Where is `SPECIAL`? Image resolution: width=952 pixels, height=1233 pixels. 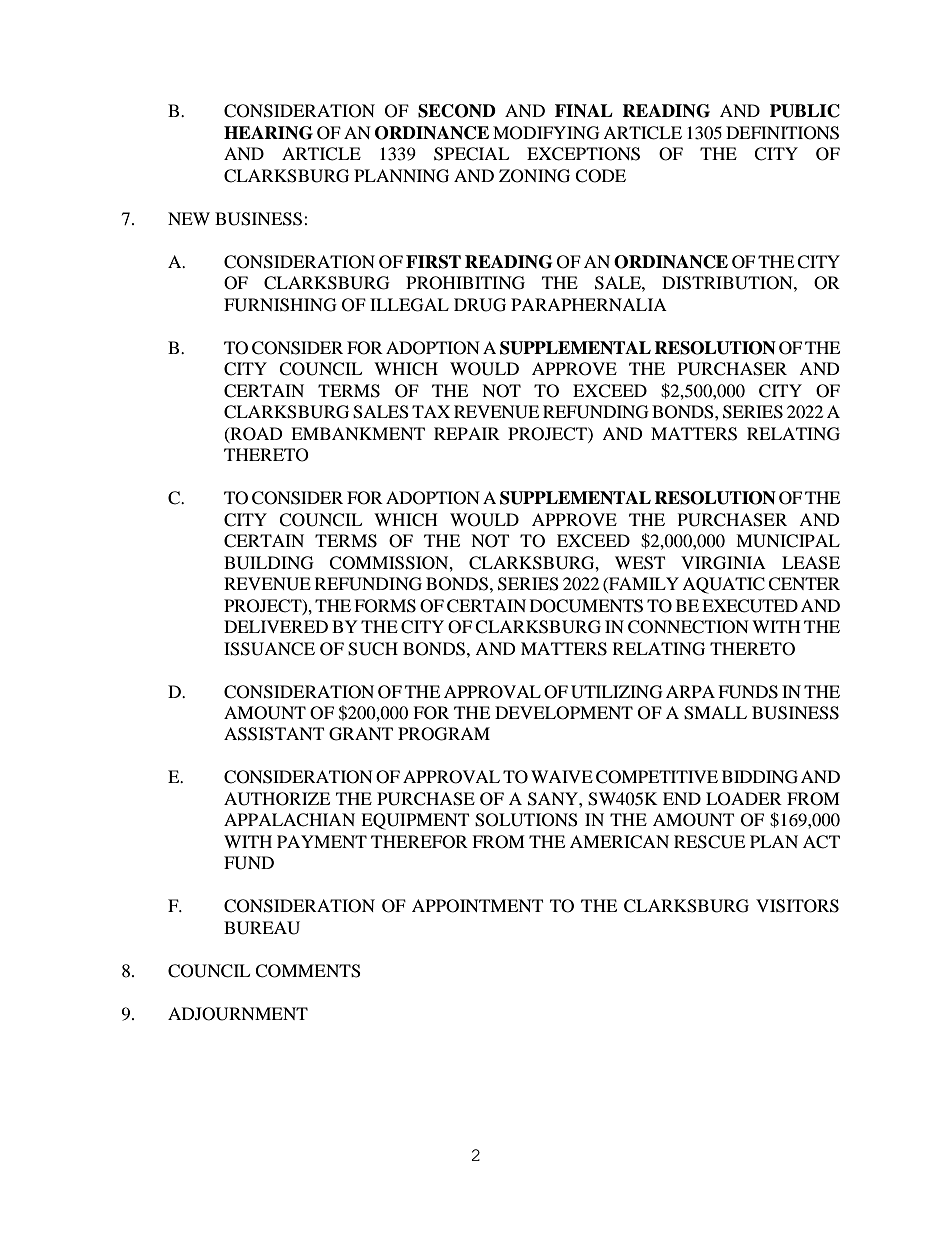
SPECIAL is located at coordinates (471, 154).
